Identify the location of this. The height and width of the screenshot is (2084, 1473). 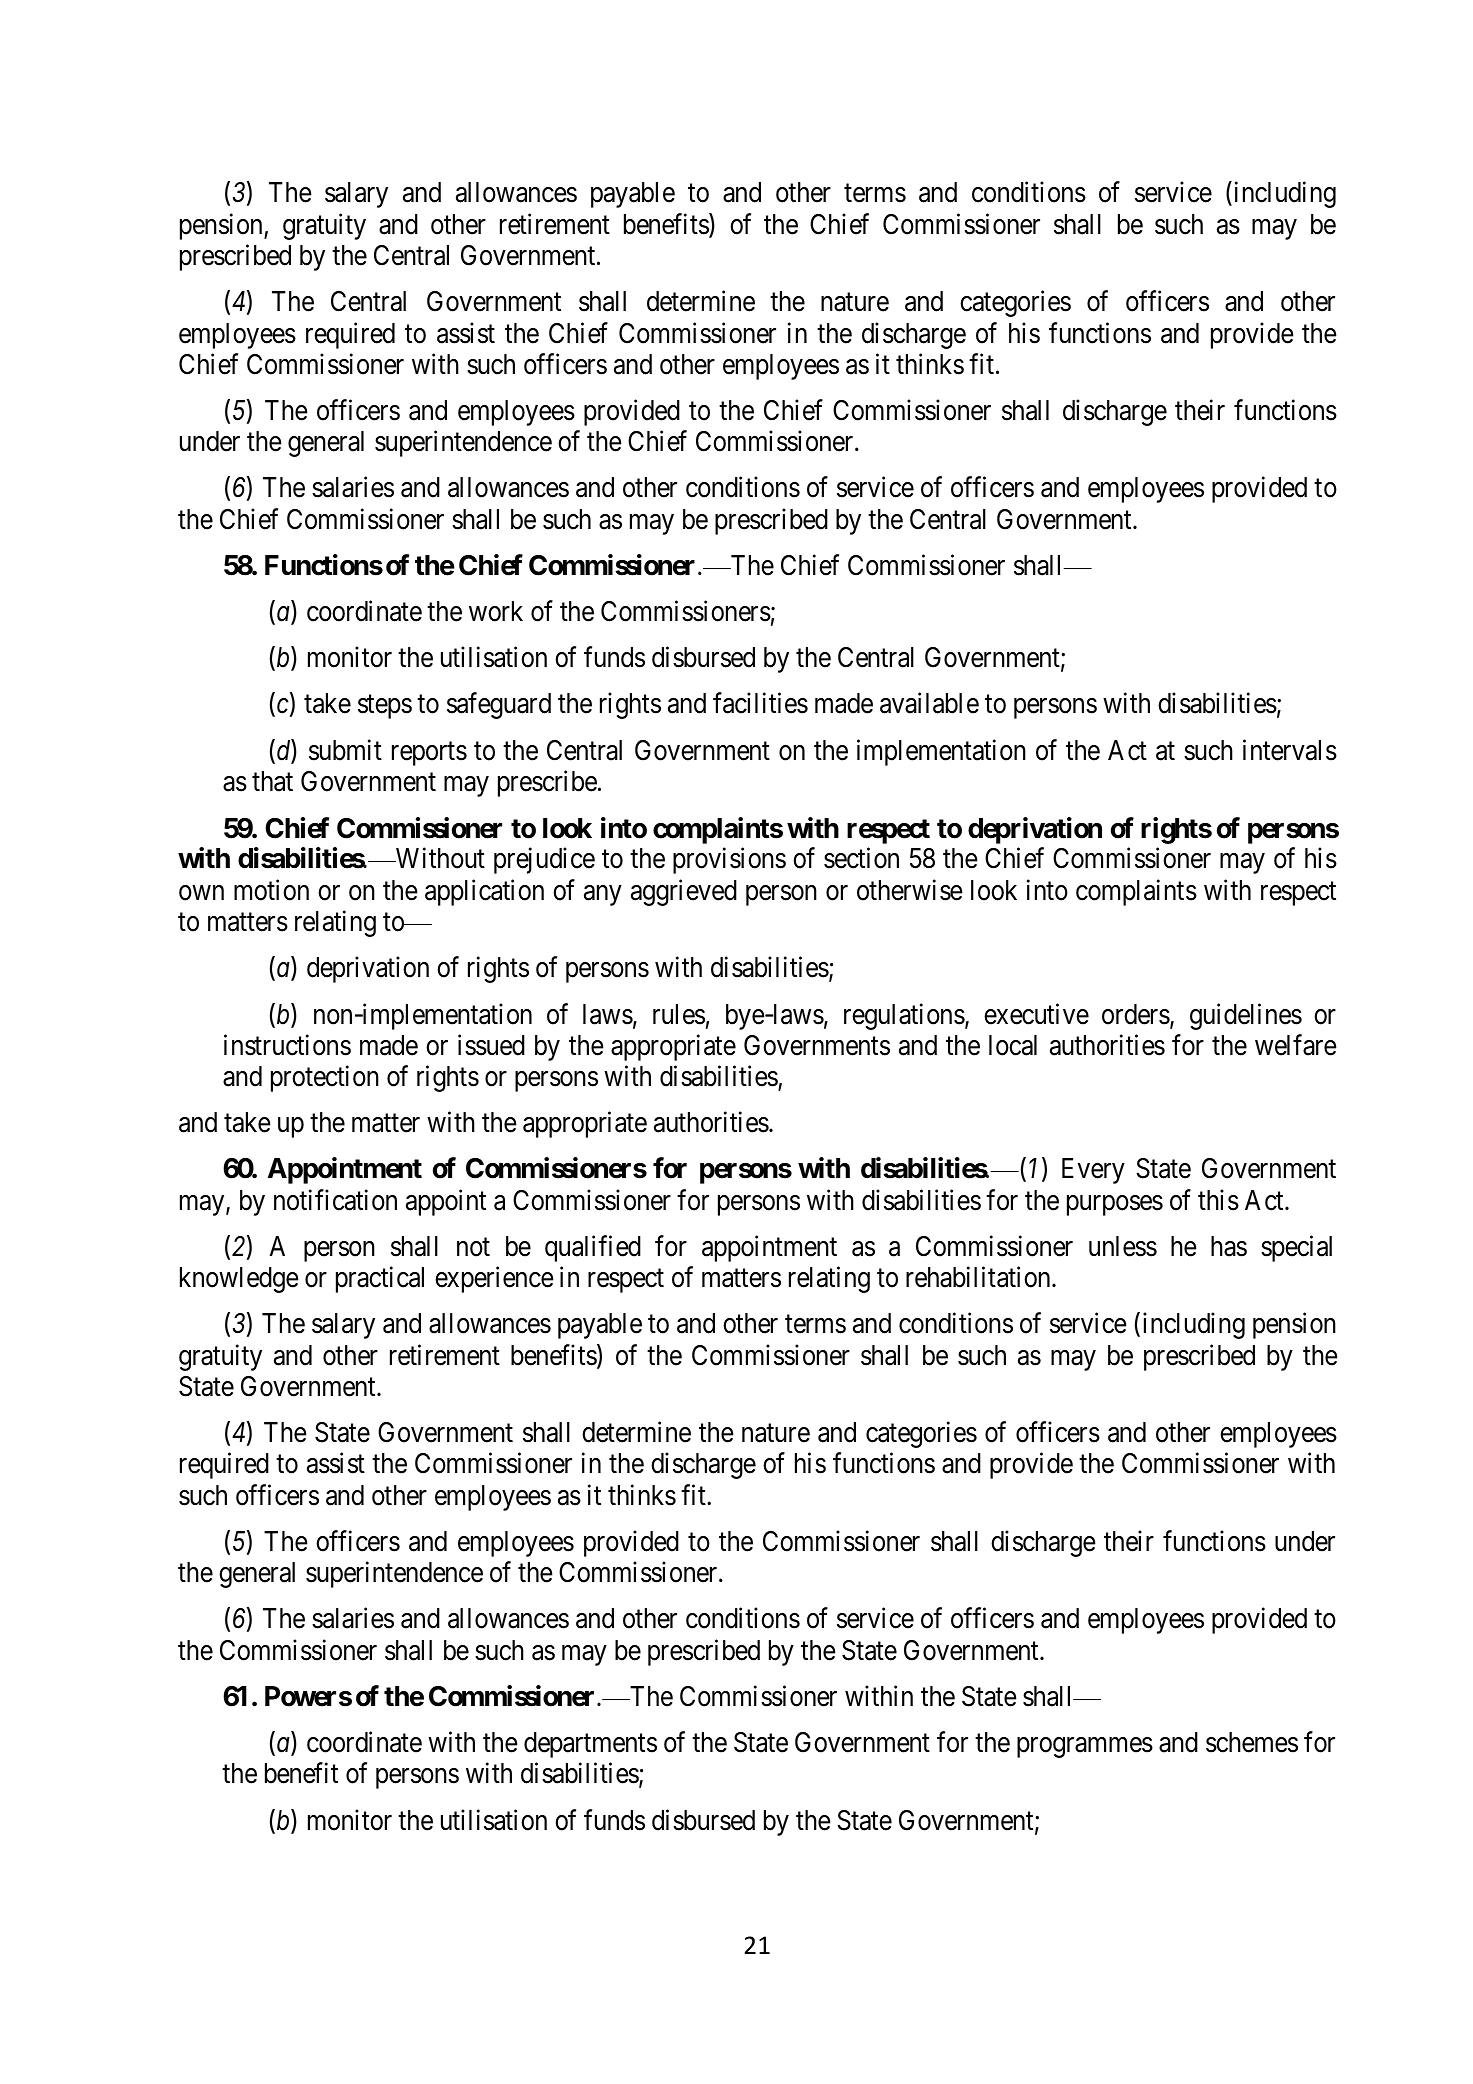
(1218, 1200).
